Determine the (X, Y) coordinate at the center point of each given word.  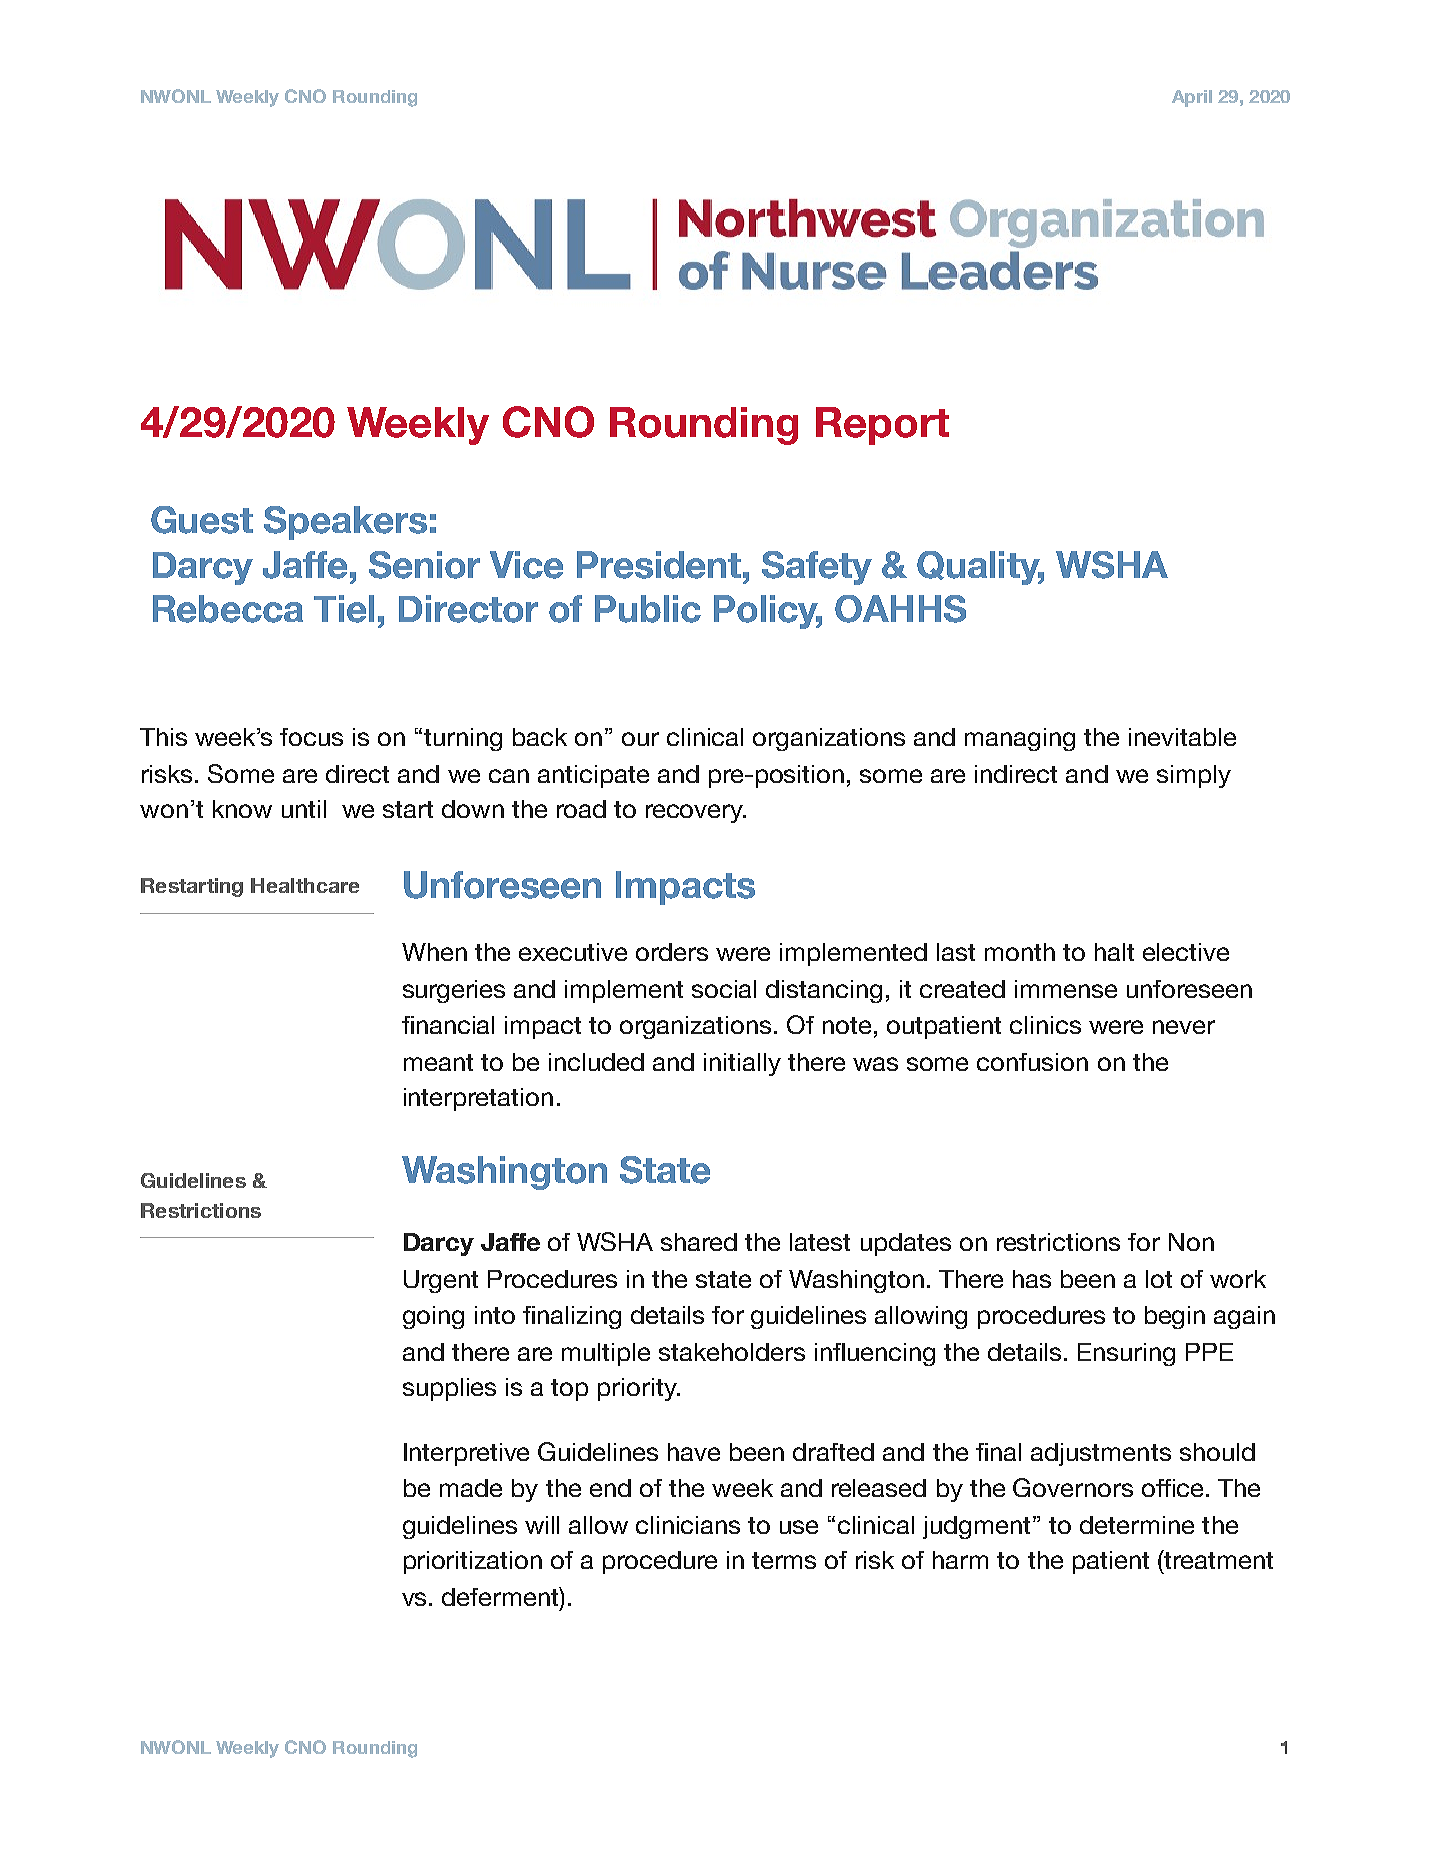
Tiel (344, 609)
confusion (1032, 1062)
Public (648, 609)
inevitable (1182, 737)
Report (882, 426)
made (471, 1488)
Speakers (345, 523)
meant (438, 1062)
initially (742, 1064)
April (1192, 98)
